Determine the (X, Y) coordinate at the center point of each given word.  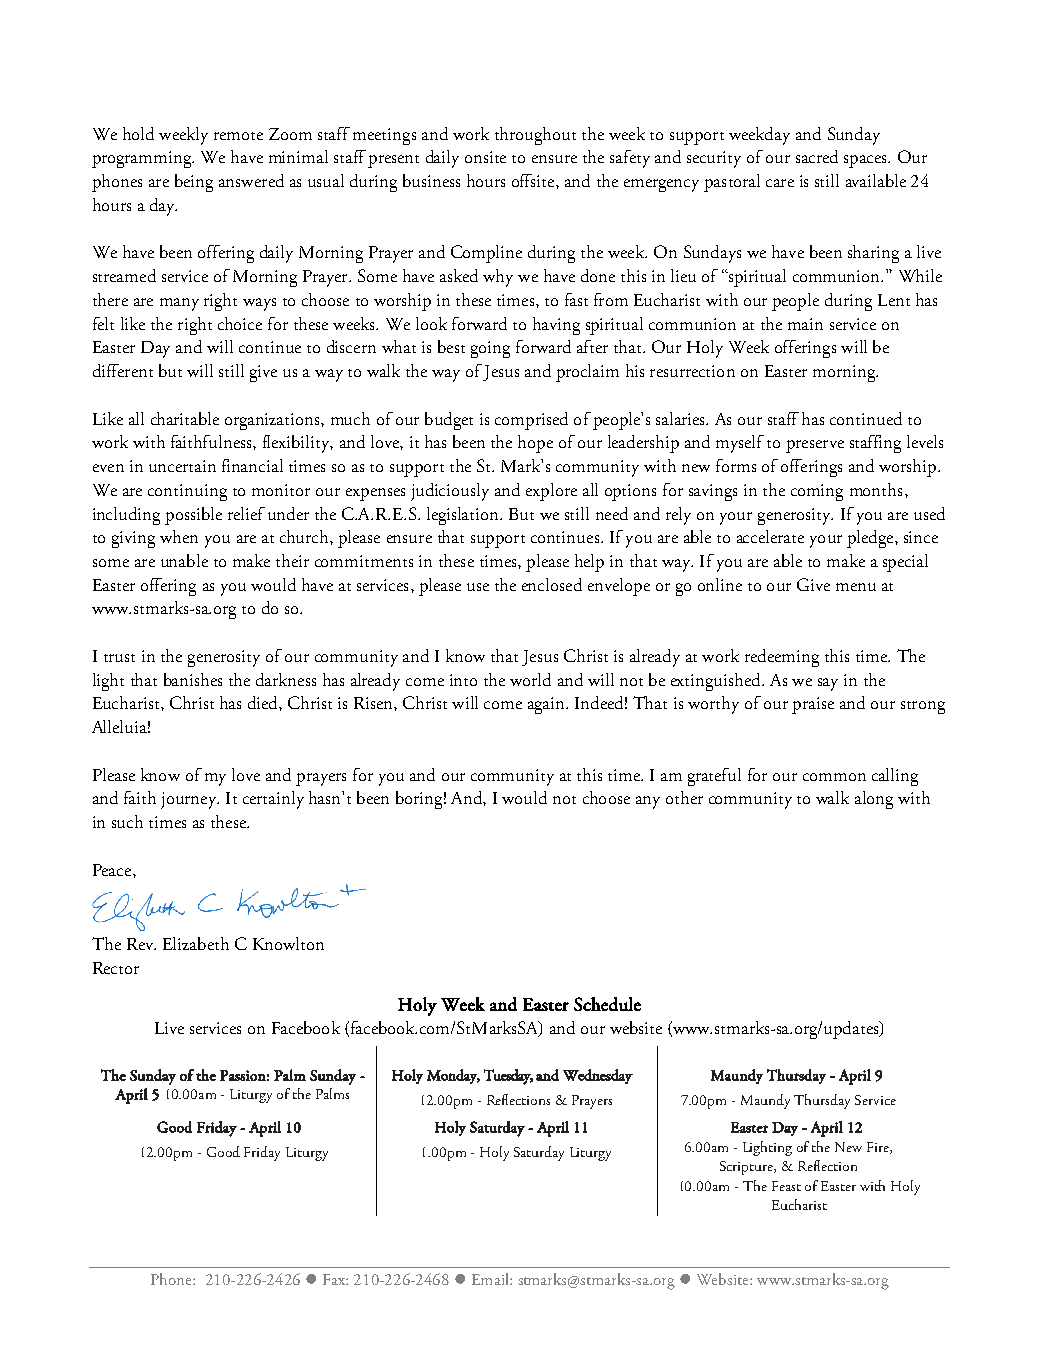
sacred (817, 156)
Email (491, 1279)
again (547, 705)
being (194, 183)
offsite (534, 180)
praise (813, 705)
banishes (193, 679)
